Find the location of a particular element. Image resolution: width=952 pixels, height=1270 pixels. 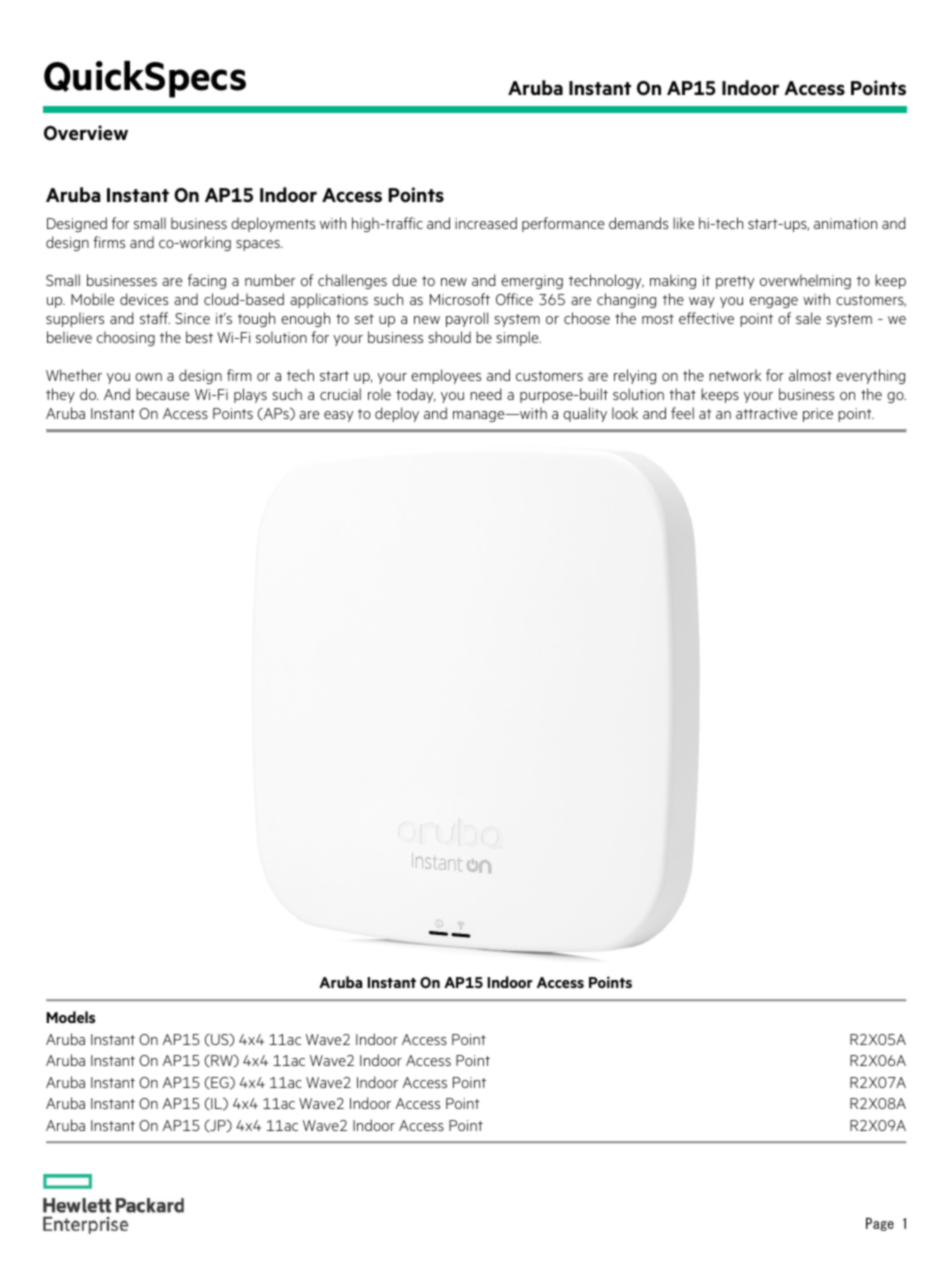

Models is located at coordinates (70, 1017).
